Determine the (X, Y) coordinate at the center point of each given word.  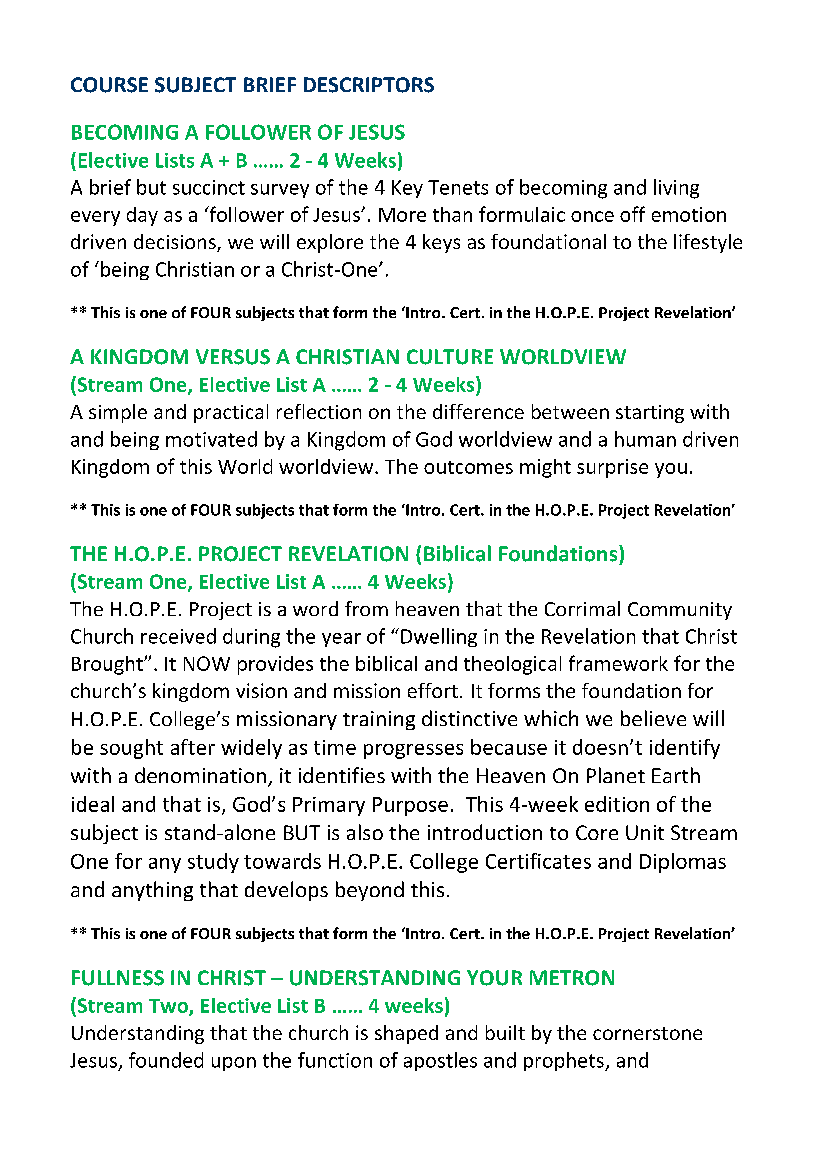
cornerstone (647, 1033)
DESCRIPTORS (369, 85)
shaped (406, 1034)
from (366, 608)
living (676, 189)
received (178, 636)
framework (618, 663)
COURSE (109, 85)
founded (166, 1060)
